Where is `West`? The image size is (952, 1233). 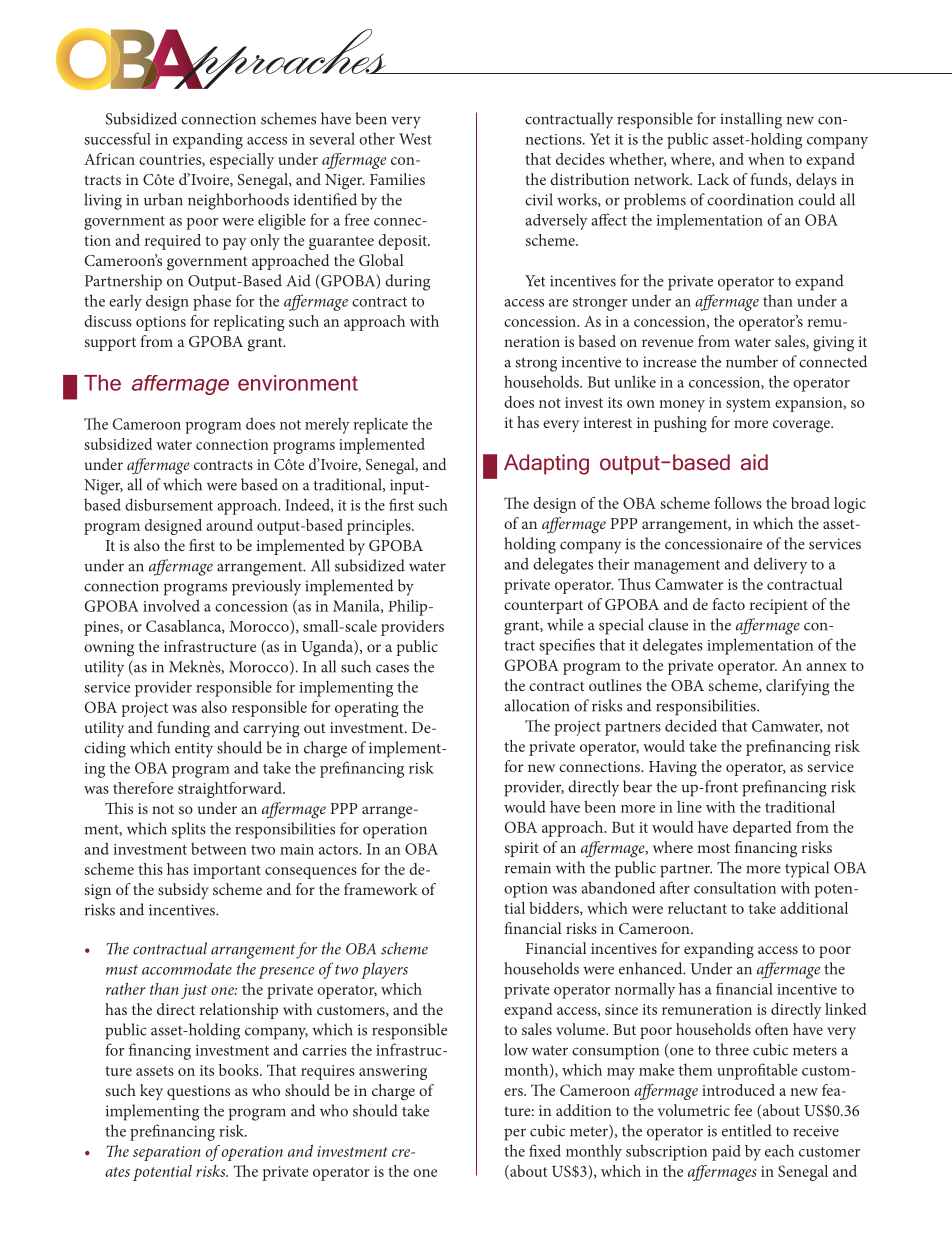 West is located at coordinates (415, 139).
